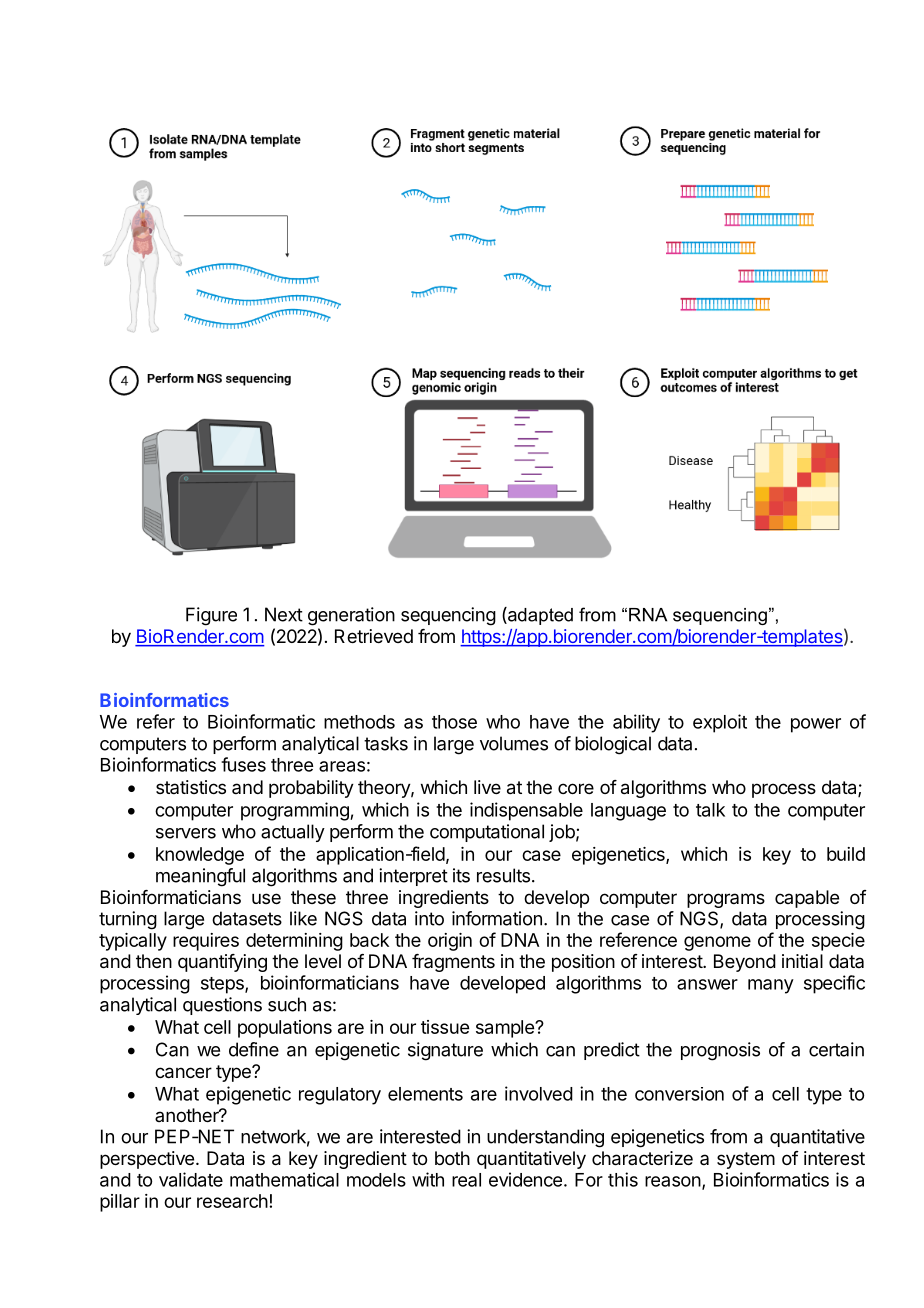 The width and height of the document is (924, 1308). Describe the element at coordinates (222, 1006) in the document. I see `questions` at that location.
